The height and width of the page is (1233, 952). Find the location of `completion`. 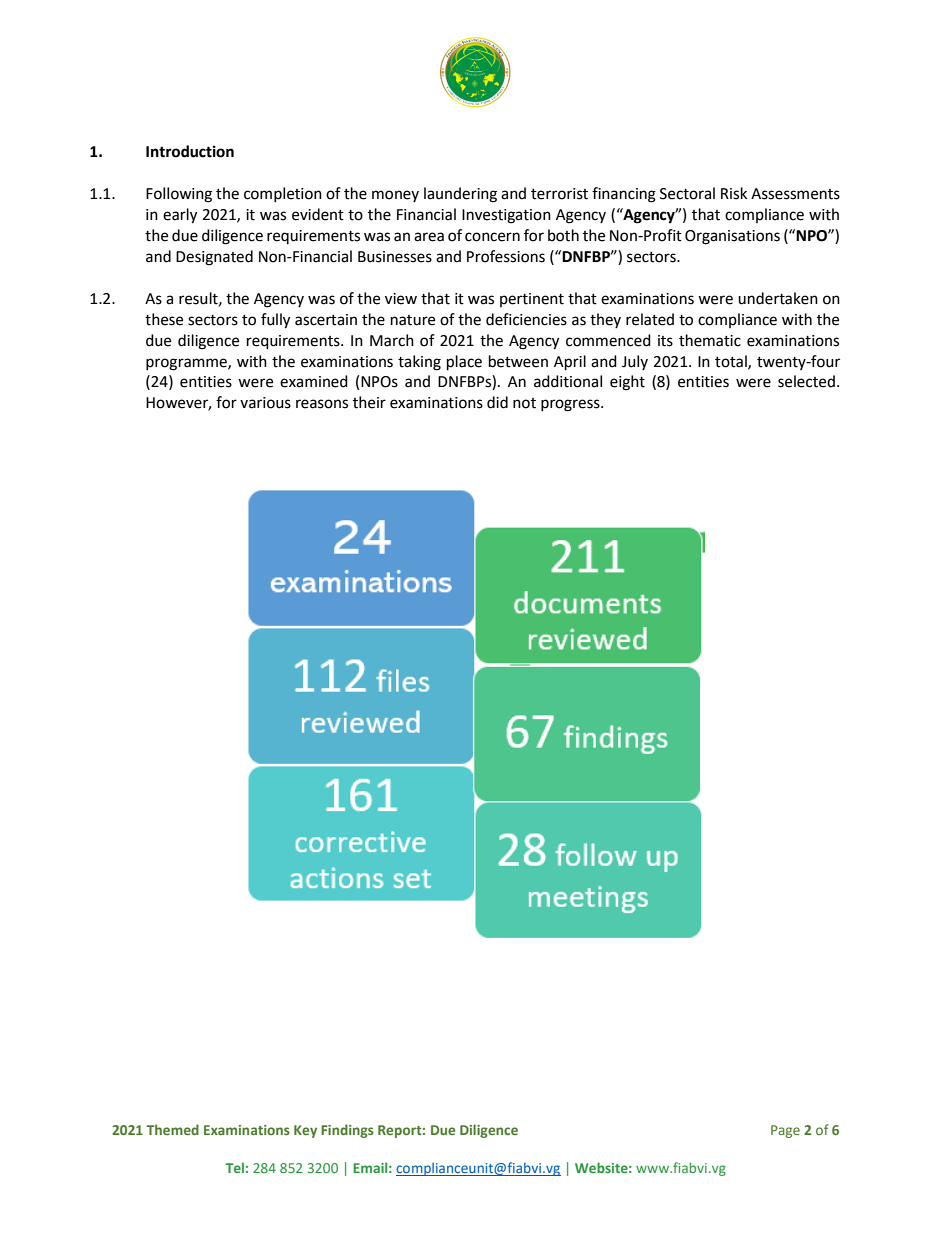

completion is located at coordinates (283, 194).
